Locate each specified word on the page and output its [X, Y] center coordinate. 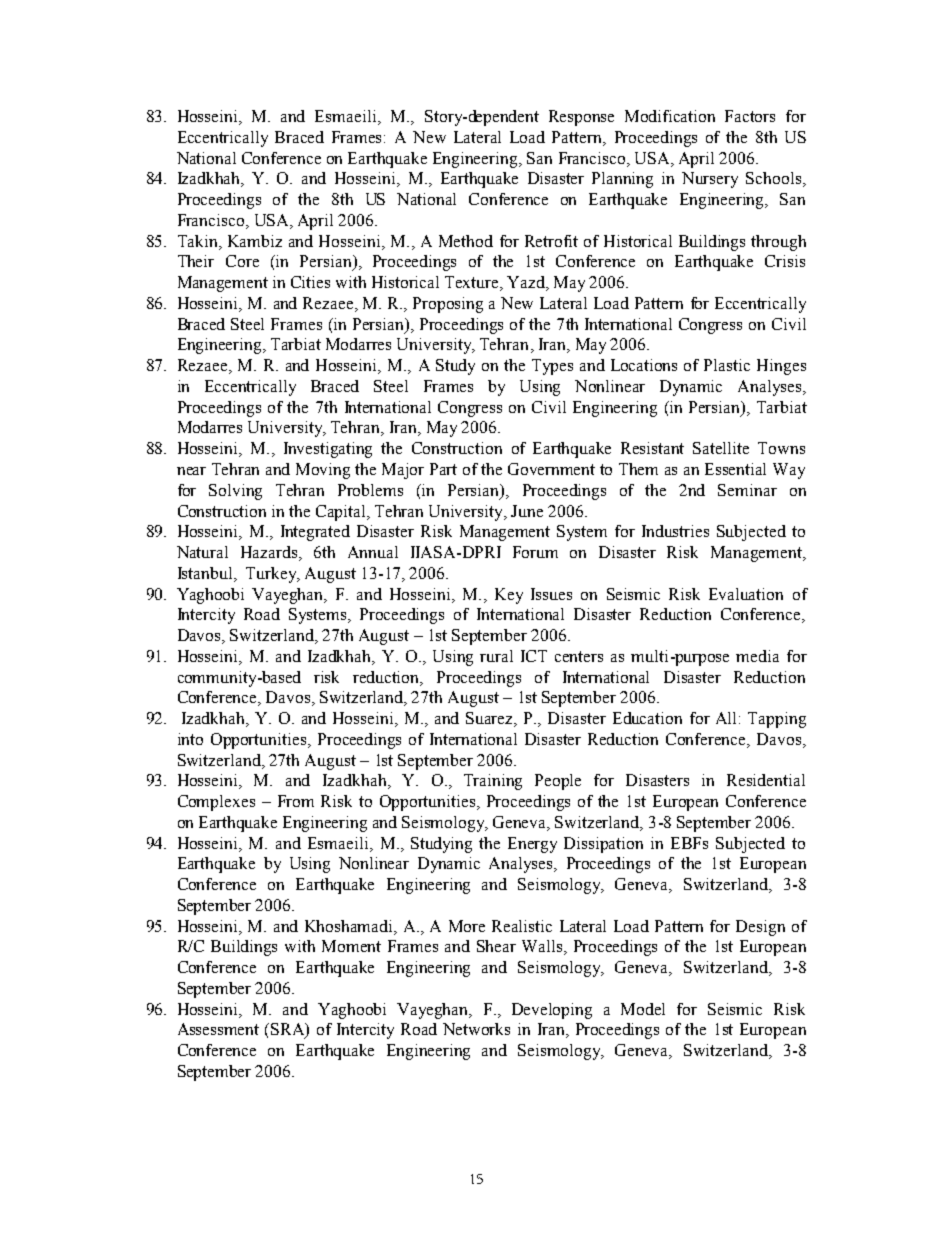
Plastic [727, 365]
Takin [199, 241]
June [527, 511]
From [296, 801]
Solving [235, 492]
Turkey [272, 575]
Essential [735, 469]
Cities [310, 282]
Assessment [218, 1029]
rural [496, 656]
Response [581, 118]
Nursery [710, 180]
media [757, 656]
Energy [532, 845]
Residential [766, 780]
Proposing [448, 305]
